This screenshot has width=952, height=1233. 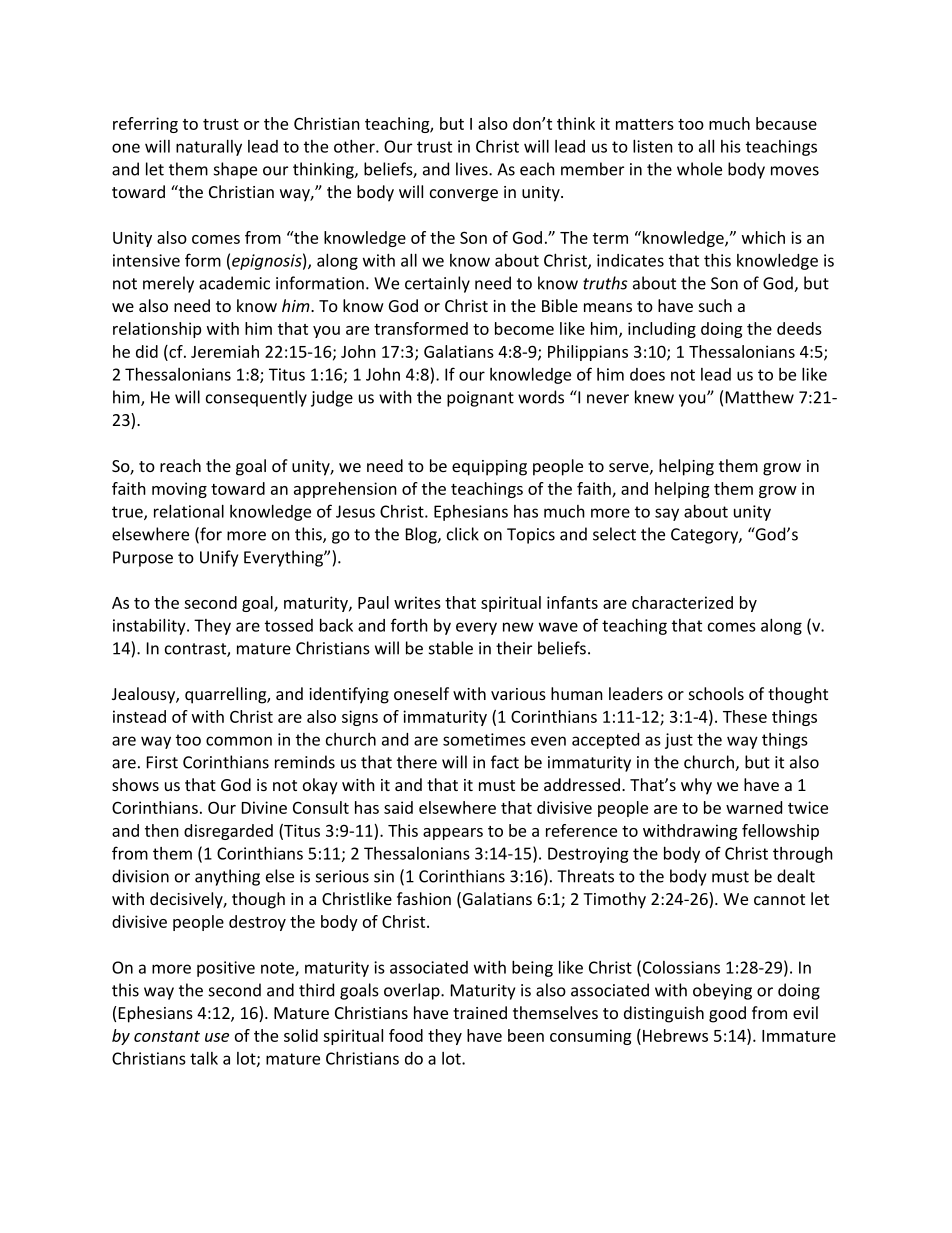 What do you see at coordinates (699, 169) in the screenshot?
I see `whole` at bounding box center [699, 169].
